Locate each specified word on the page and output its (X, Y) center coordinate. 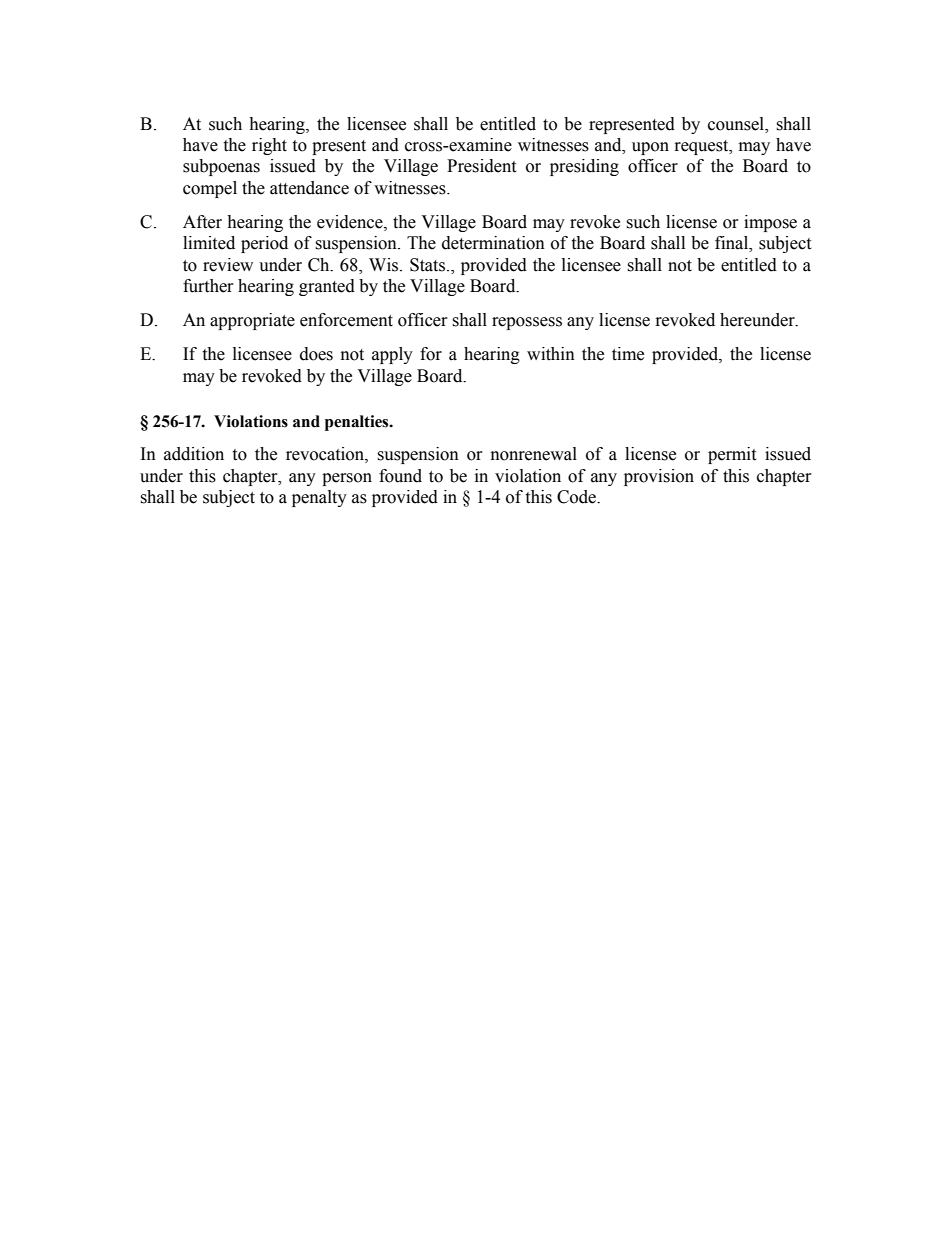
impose (770, 223)
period (264, 244)
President (481, 166)
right (269, 146)
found (400, 476)
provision (659, 477)
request (703, 147)
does (316, 354)
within (551, 354)
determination (493, 243)
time (628, 354)
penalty (319, 498)
